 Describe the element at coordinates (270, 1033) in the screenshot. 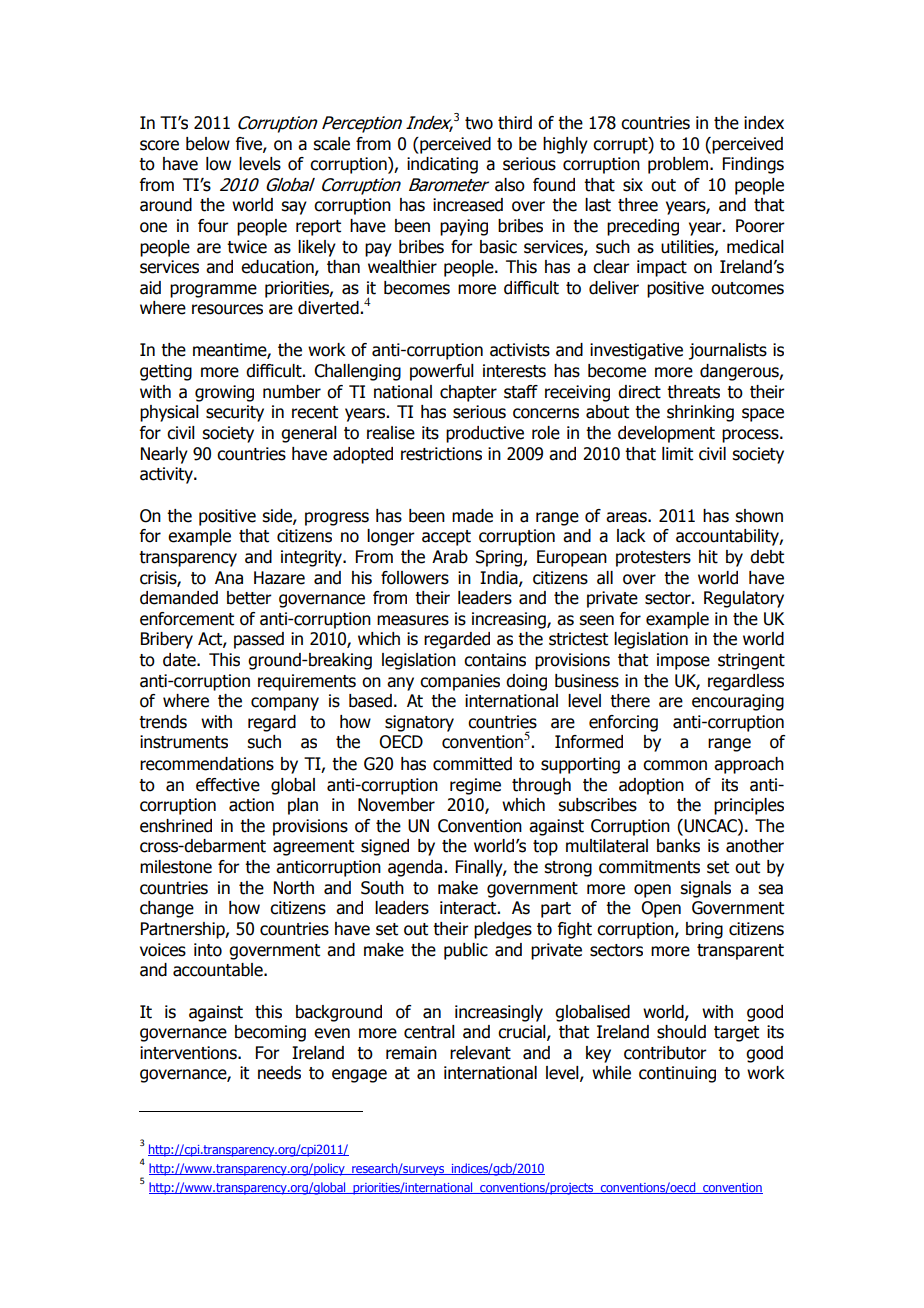

I see `becoming` at that location.
